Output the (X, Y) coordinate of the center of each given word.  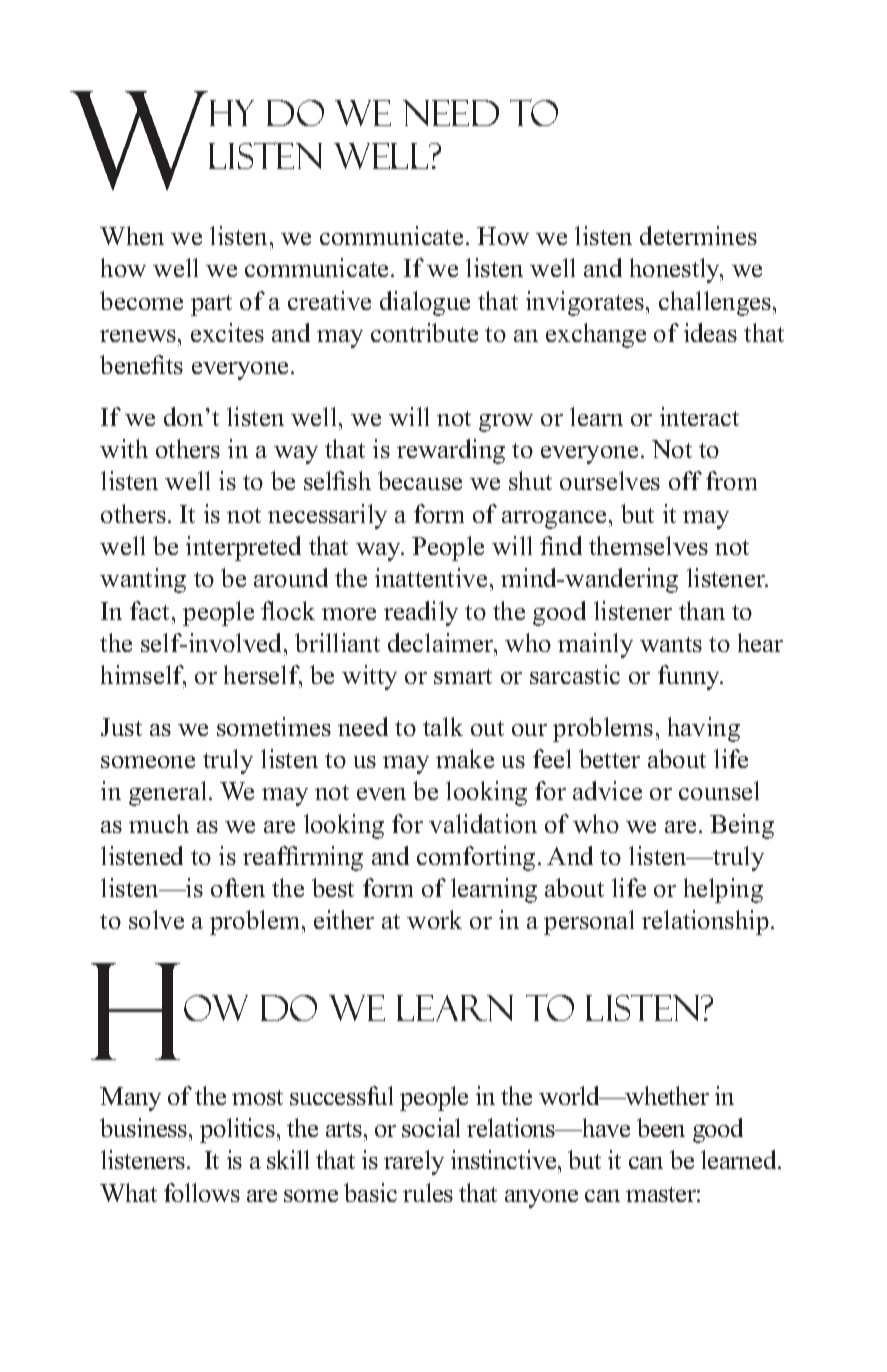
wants (671, 644)
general (167, 793)
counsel (719, 790)
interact (699, 416)
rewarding (451, 451)
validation (483, 823)
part (211, 305)
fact (151, 610)
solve (156, 919)
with (124, 448)
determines (698, 235)
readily (421, 613)
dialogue (425, 303)
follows (202, 1192)
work (434, 919)
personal (589, 922)
